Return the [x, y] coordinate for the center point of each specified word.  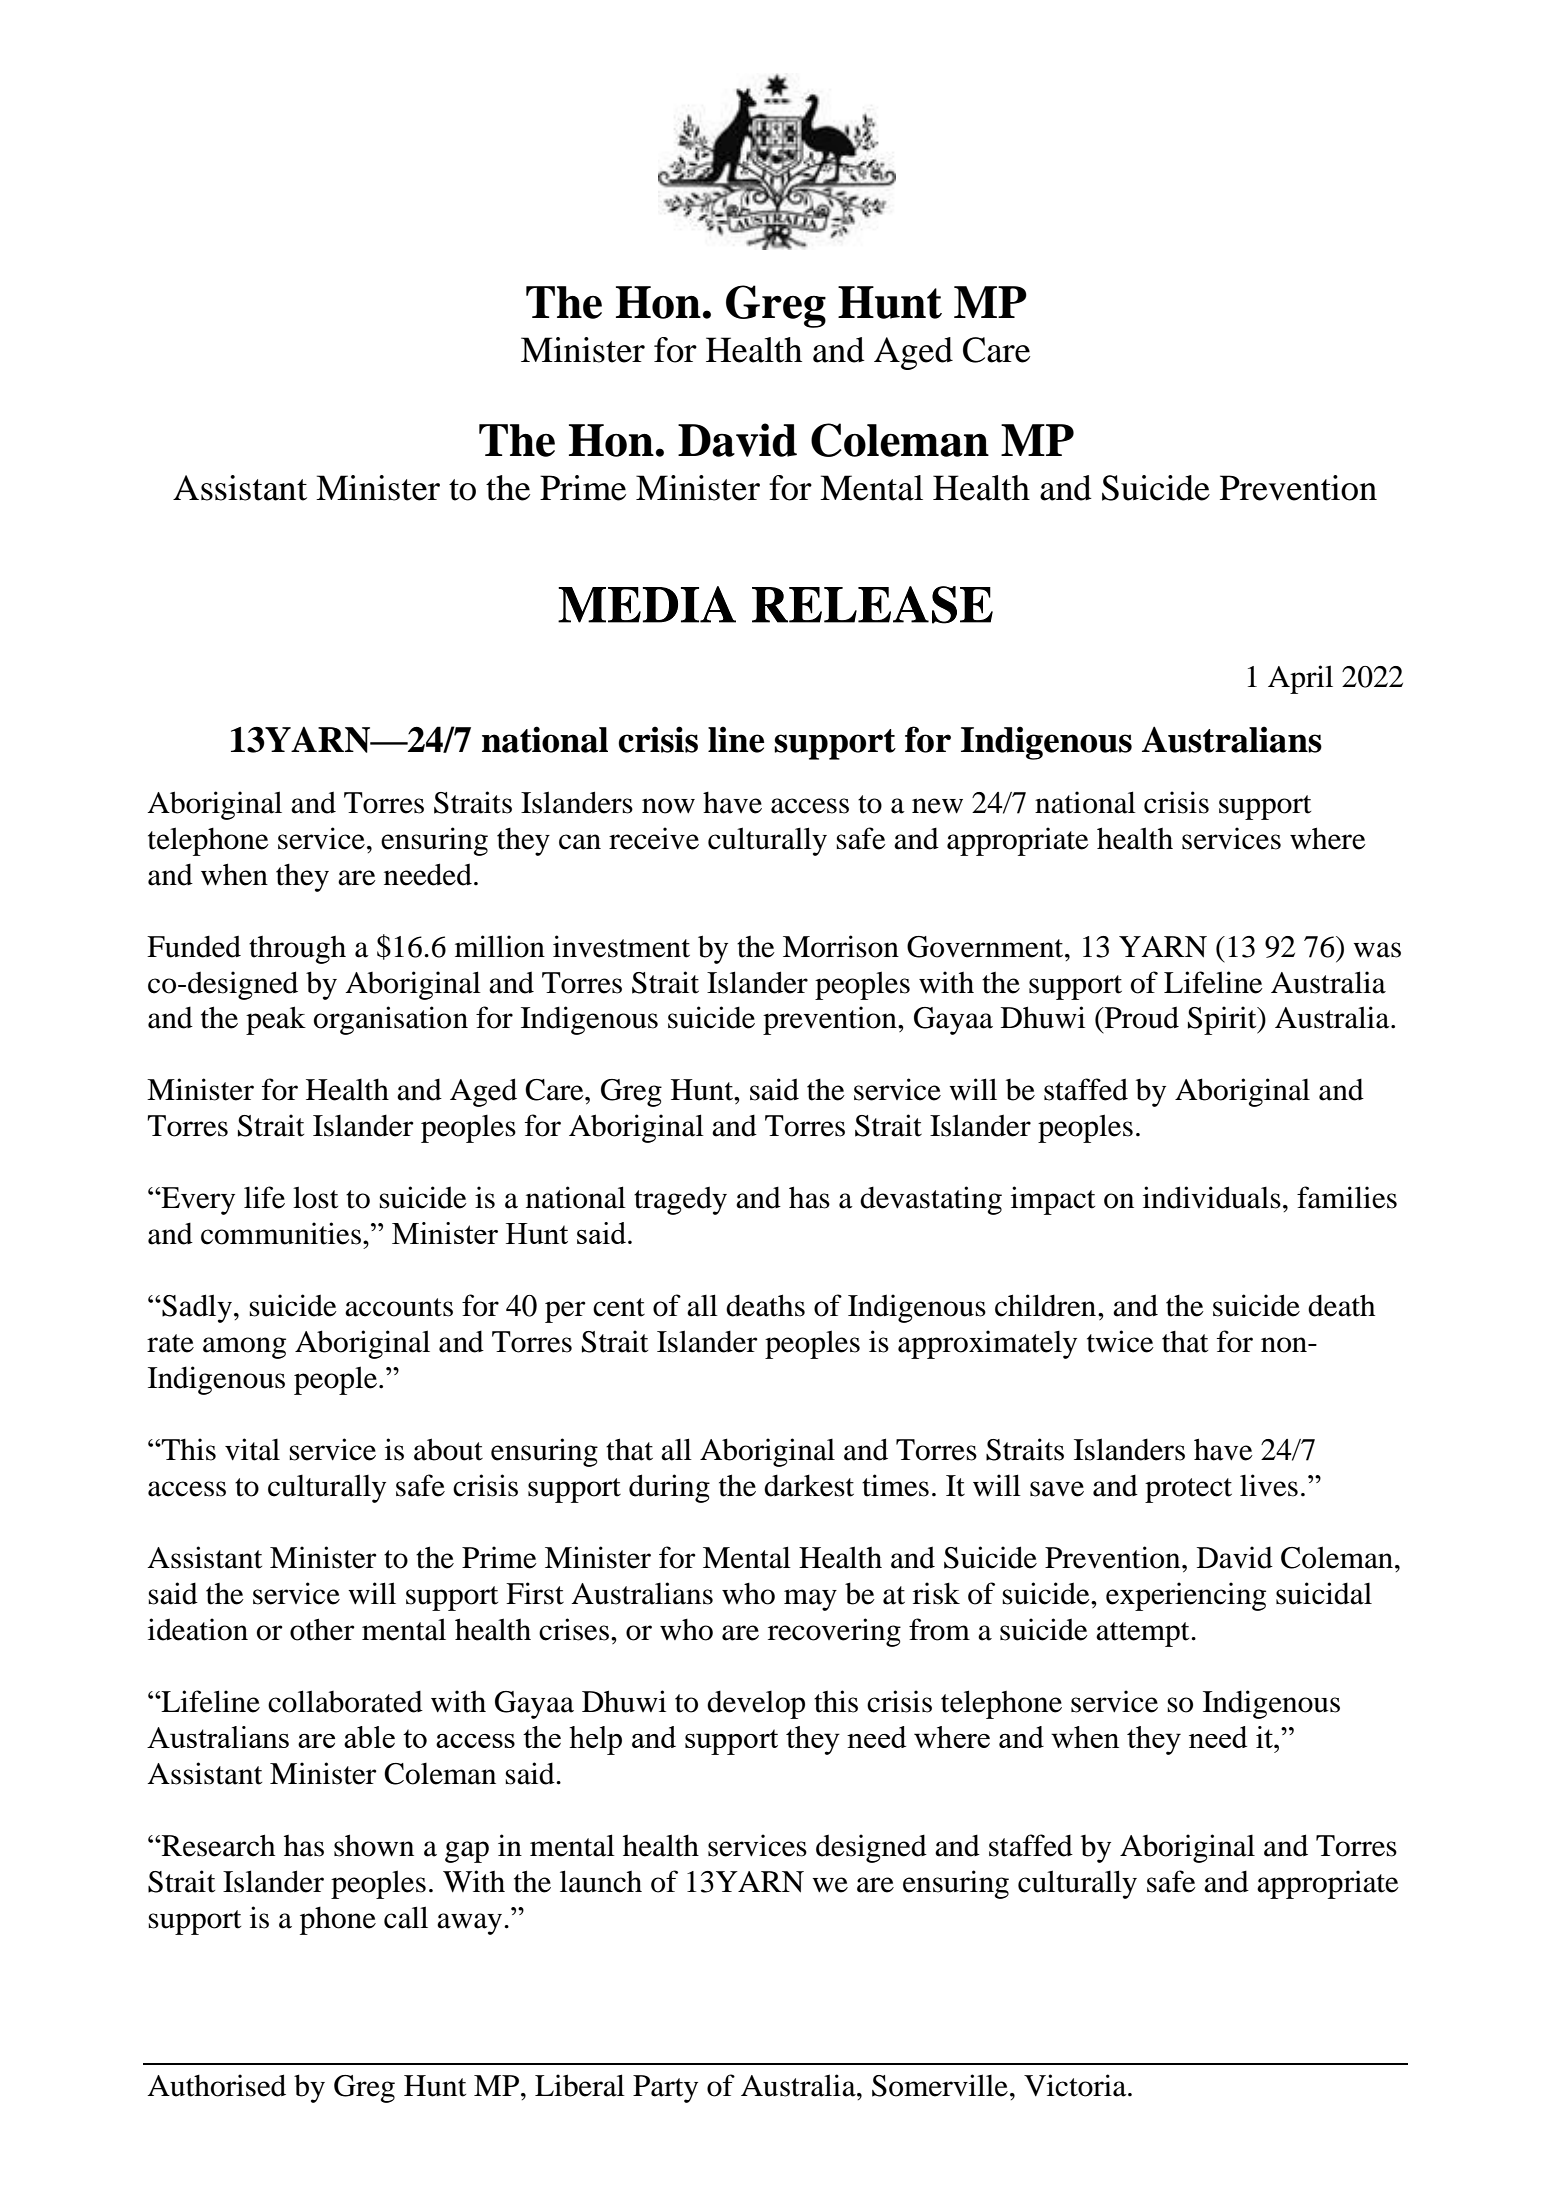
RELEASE [872, 605]
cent [619, 1307]
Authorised [216, 2085]
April [1300, 679]
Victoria [1076, 2085]
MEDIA [647, 604]
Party [665, 2089]
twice [1120, 1341]
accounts [399, 1307]
